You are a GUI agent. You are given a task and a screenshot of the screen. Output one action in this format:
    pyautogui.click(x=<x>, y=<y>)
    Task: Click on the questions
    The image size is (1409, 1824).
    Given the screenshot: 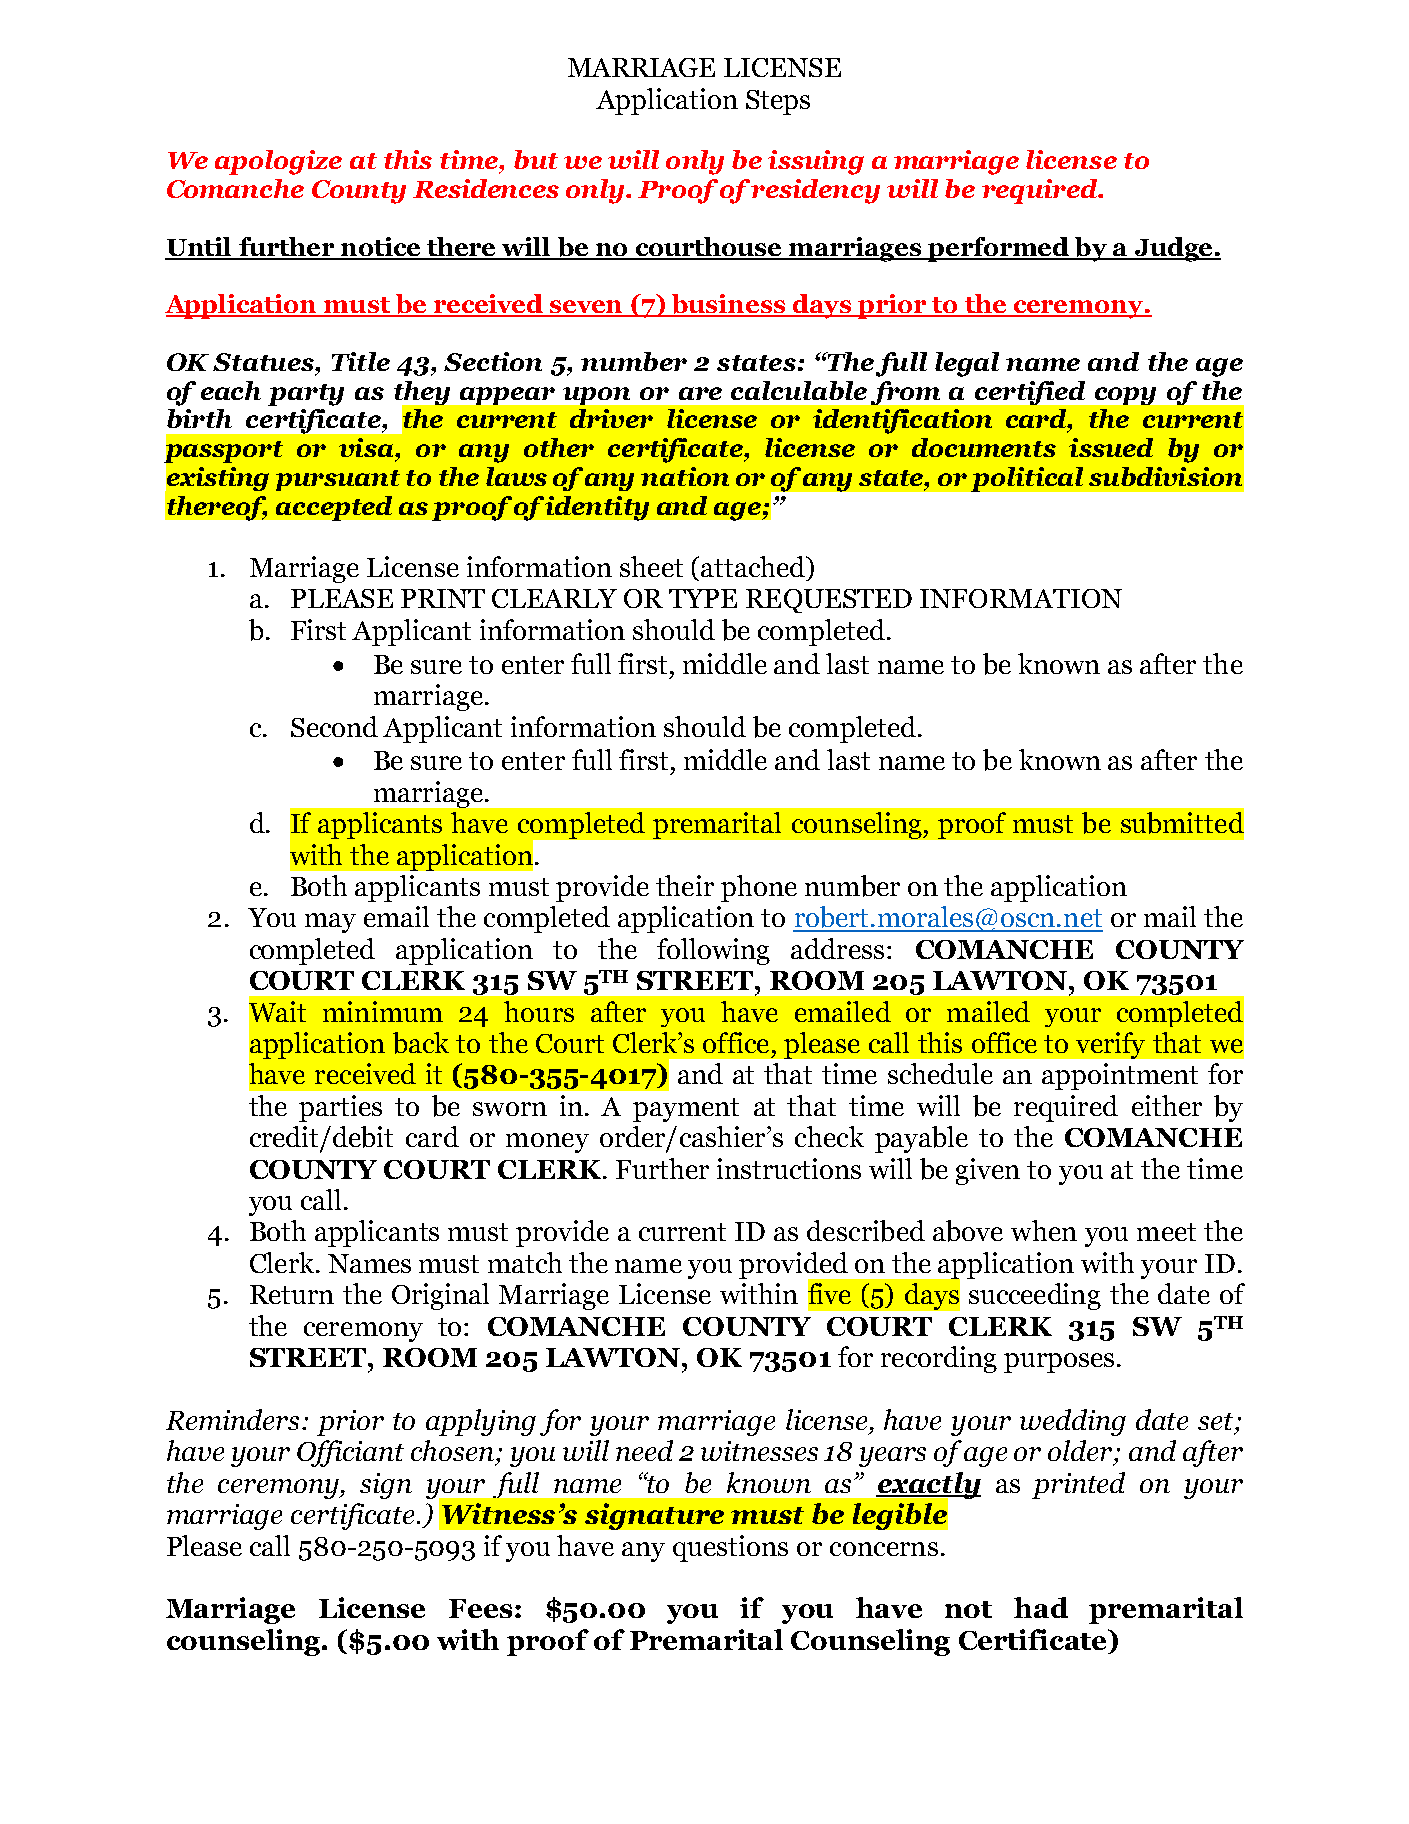 What is the action you would take?
    pyautogui.click(x=730, y=1548)
